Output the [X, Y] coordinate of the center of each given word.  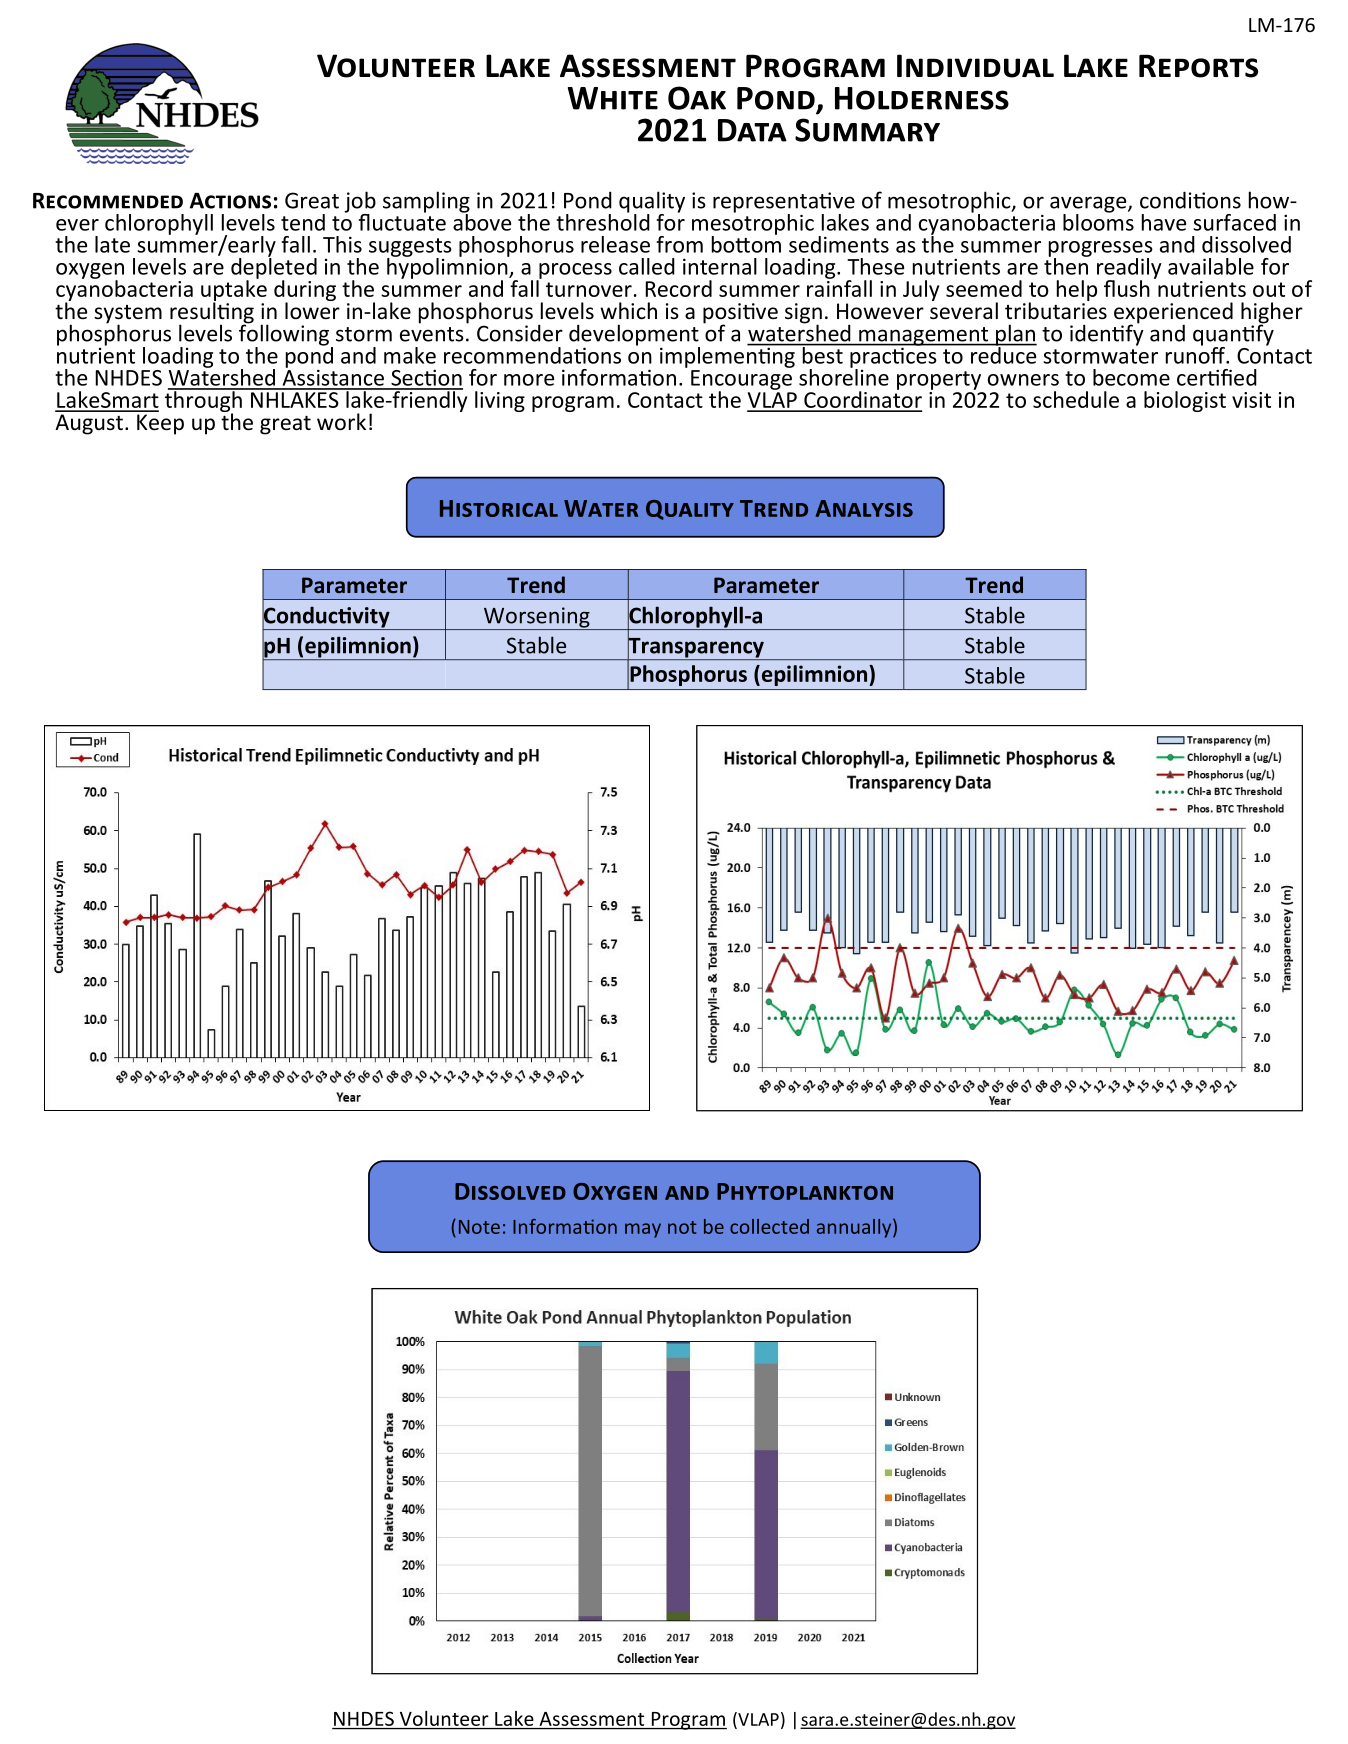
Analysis [864, 508]
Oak [697, 98]
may [643, 1230]
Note [479, 1227]
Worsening [537, 618]
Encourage [741, 381]
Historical [499, 508]
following [284, 335]
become [1131, 377]
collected [769, 1226]
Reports [1198, 66]
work [341, 422]
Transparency [696, 647]
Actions [230, 201]
